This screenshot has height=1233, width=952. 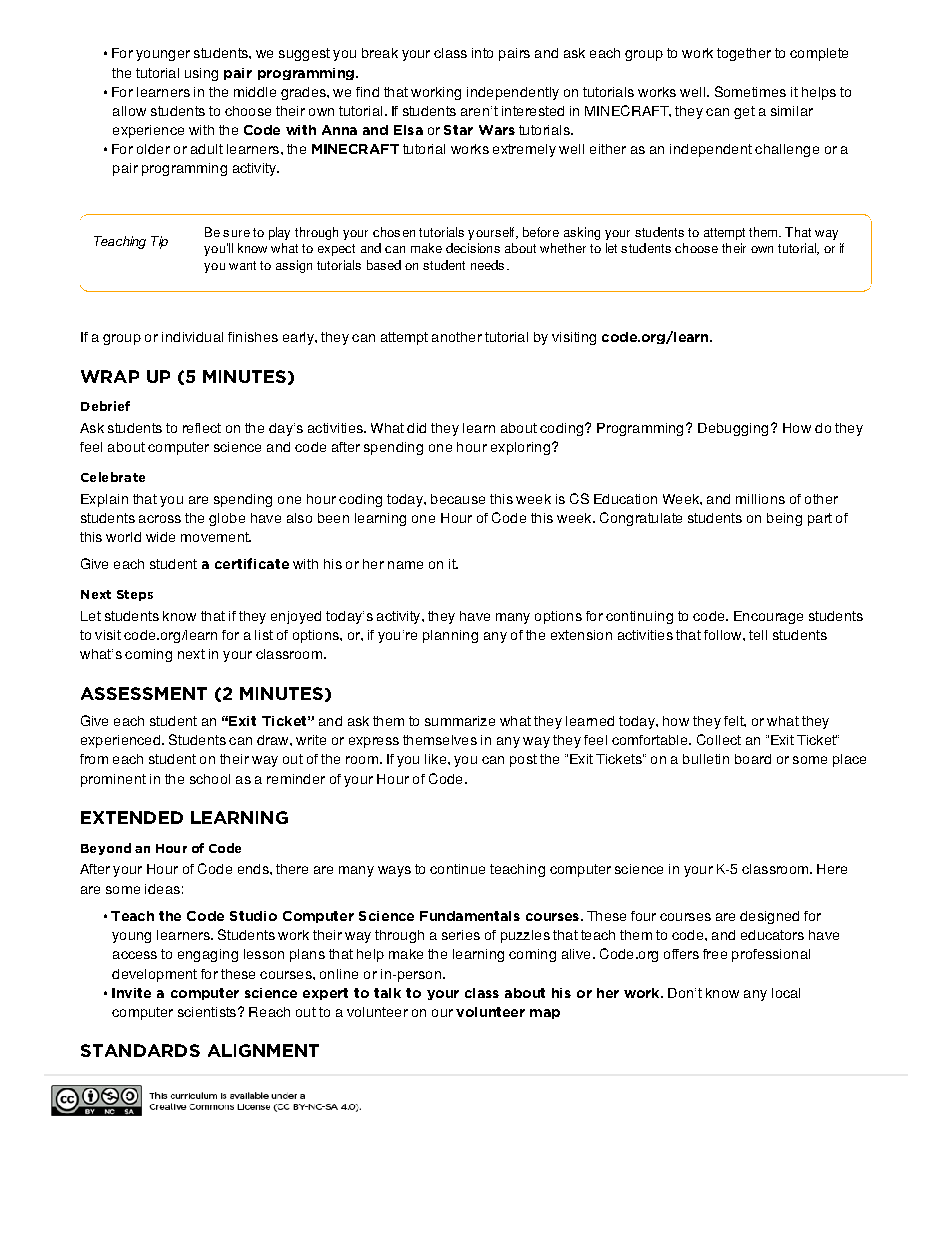 I want to click on summarize, so click(x=460, y=721).
